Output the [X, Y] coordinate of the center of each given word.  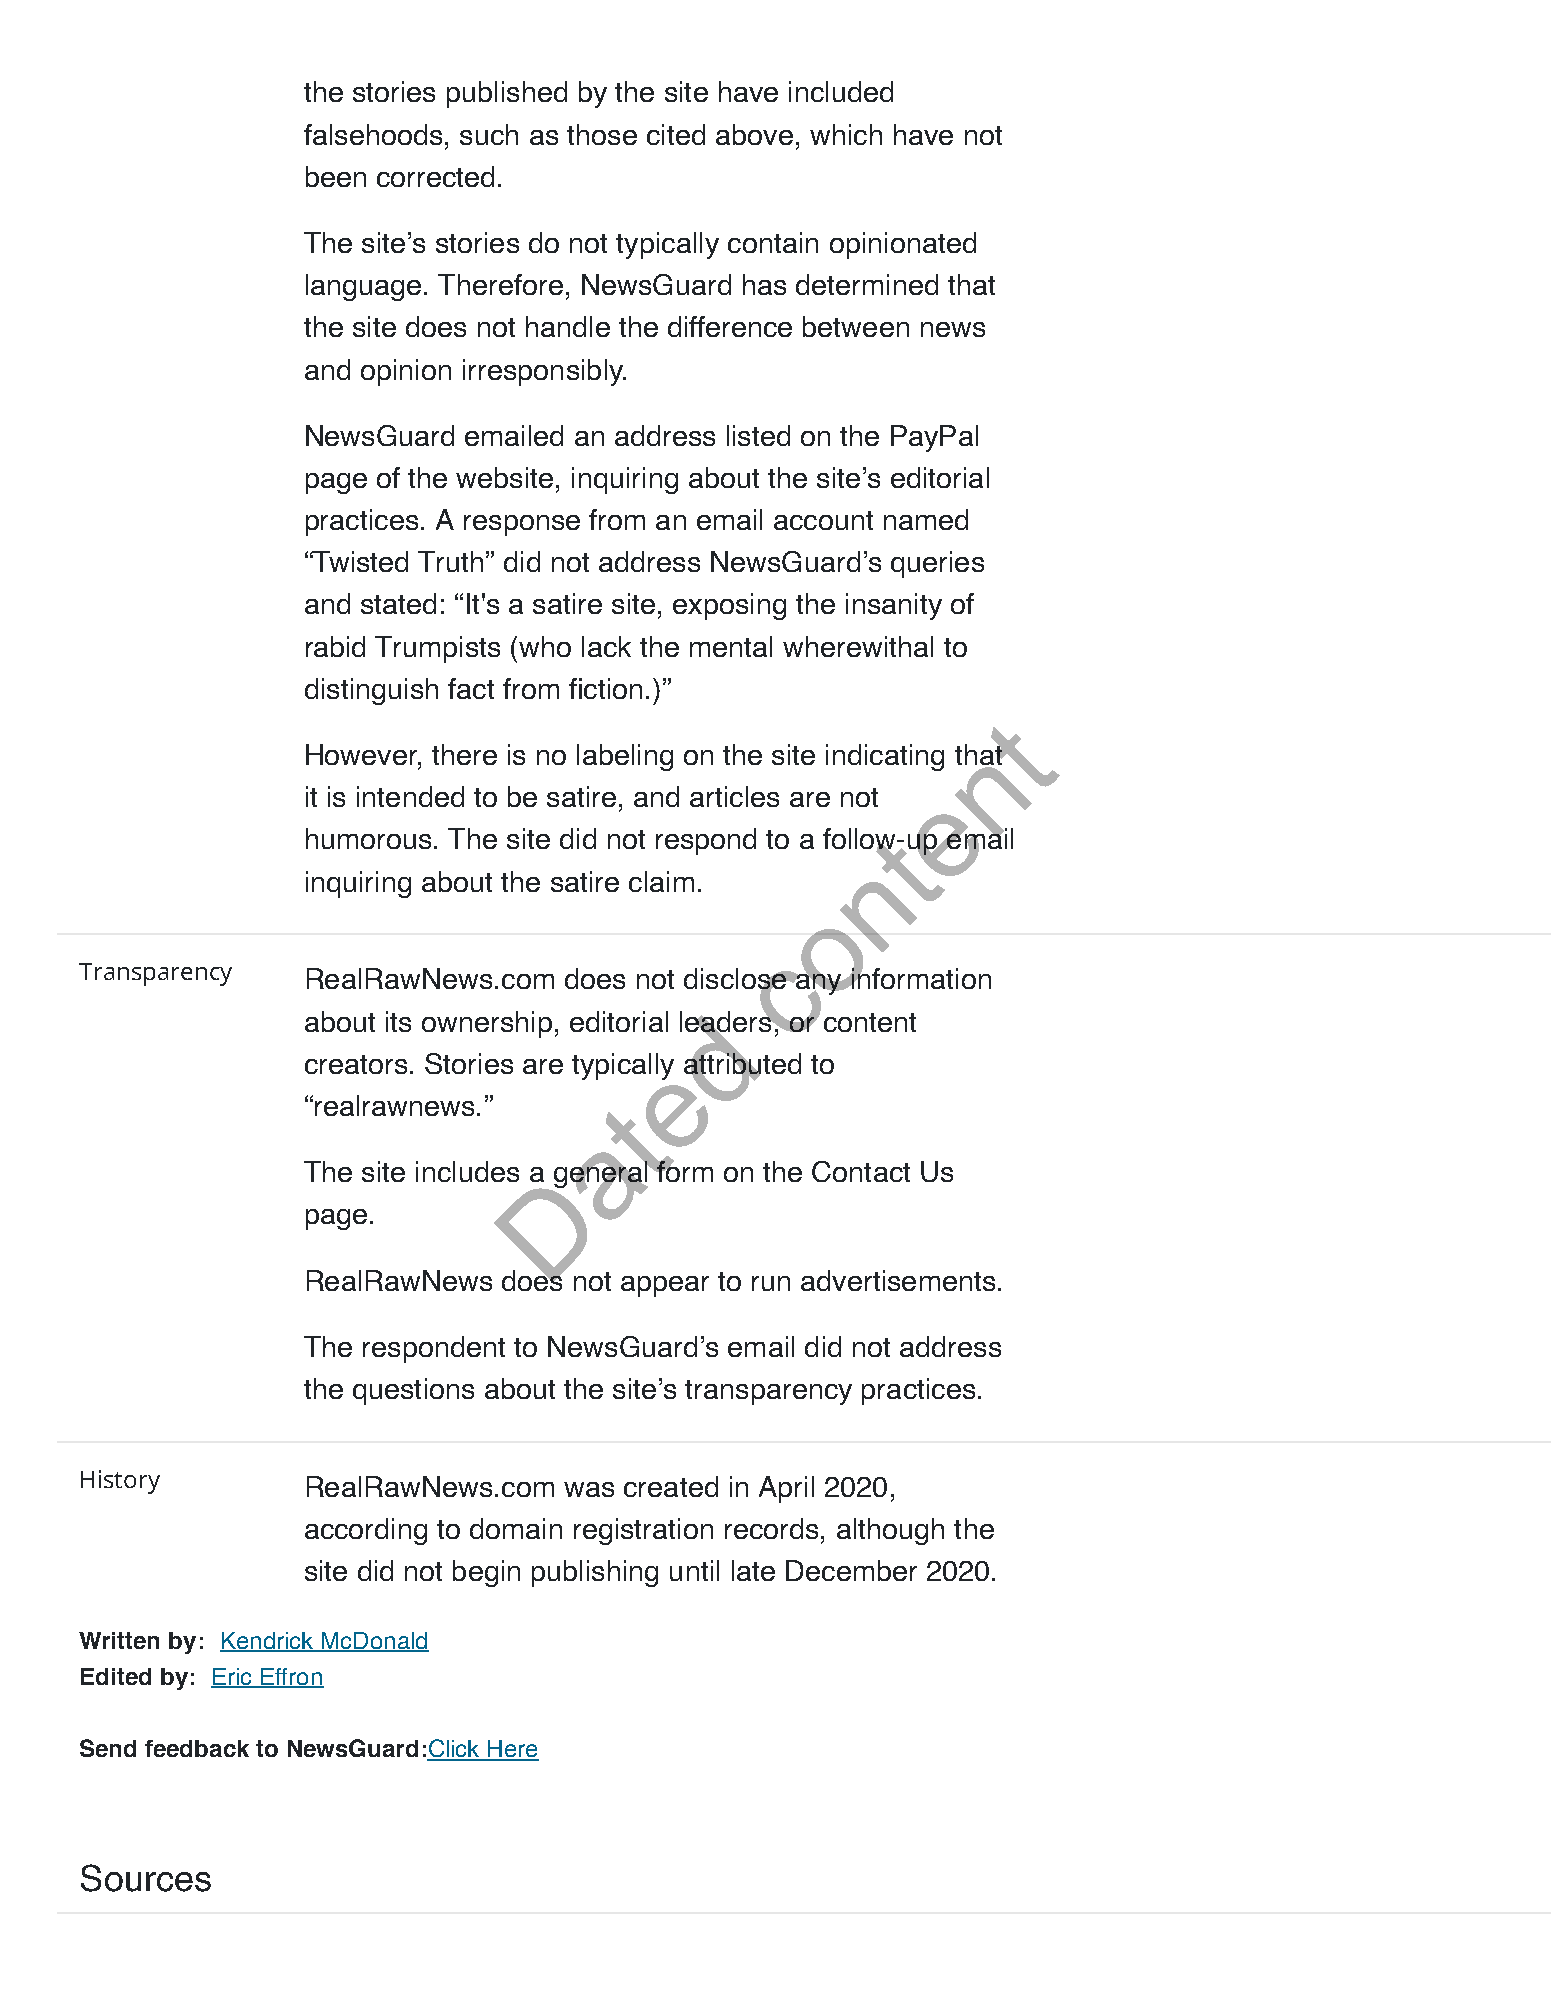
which [846, 134]
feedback [197, 1748]
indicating [885, 757]
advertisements [898, 1280]
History [120, 1482]
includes [467, 1171]
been [336, 176]
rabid [335, 646]
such [489, 134]
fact [471, 688]
